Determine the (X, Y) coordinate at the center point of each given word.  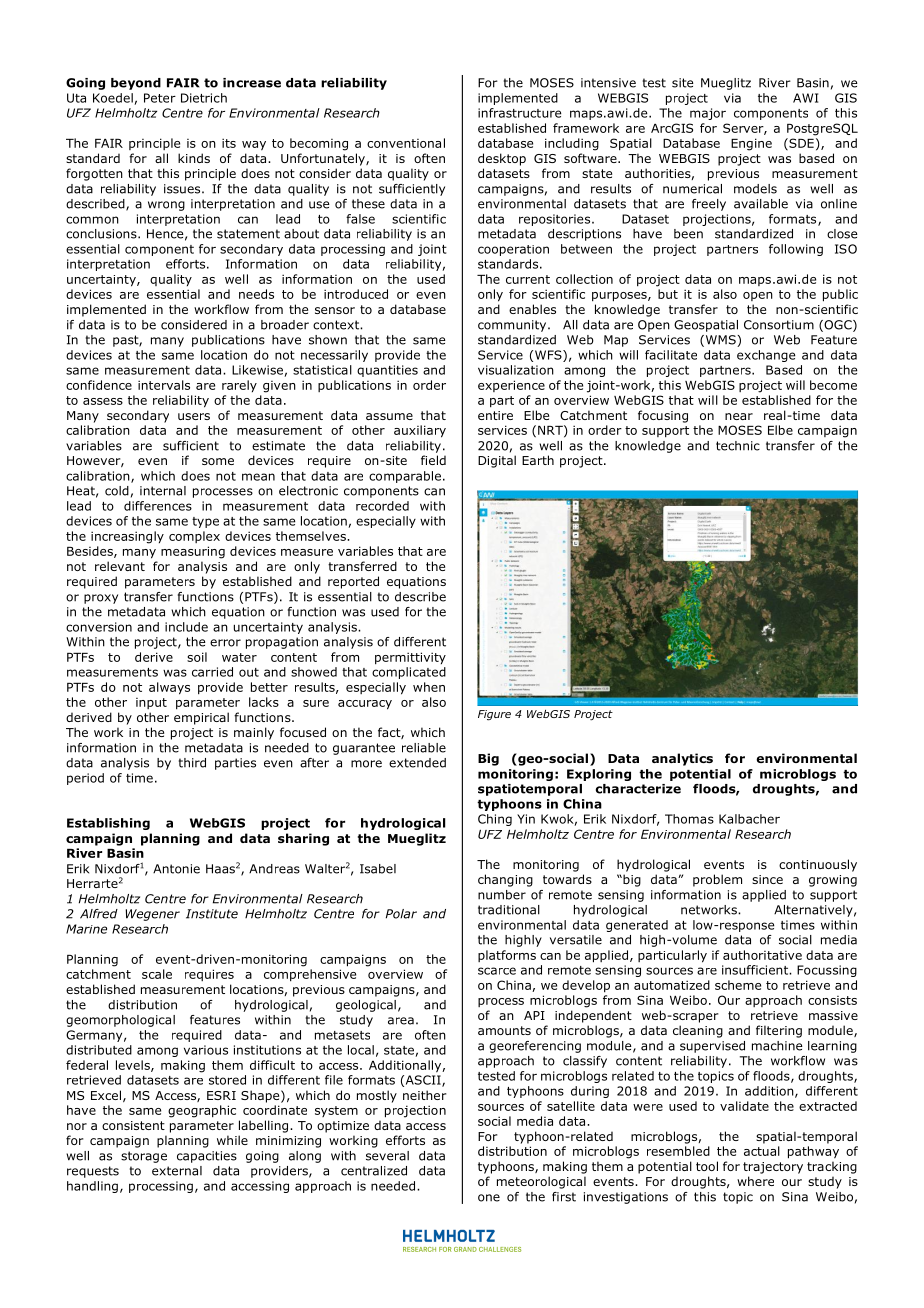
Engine (751, 144)
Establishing (108, 824)
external (177, 1171)
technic (738, 446)
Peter (160, 98)
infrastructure (519, 113)
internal (163, 491)
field (433, 460)
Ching (495, 820)
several (387, 1156)
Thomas (689, 819)
